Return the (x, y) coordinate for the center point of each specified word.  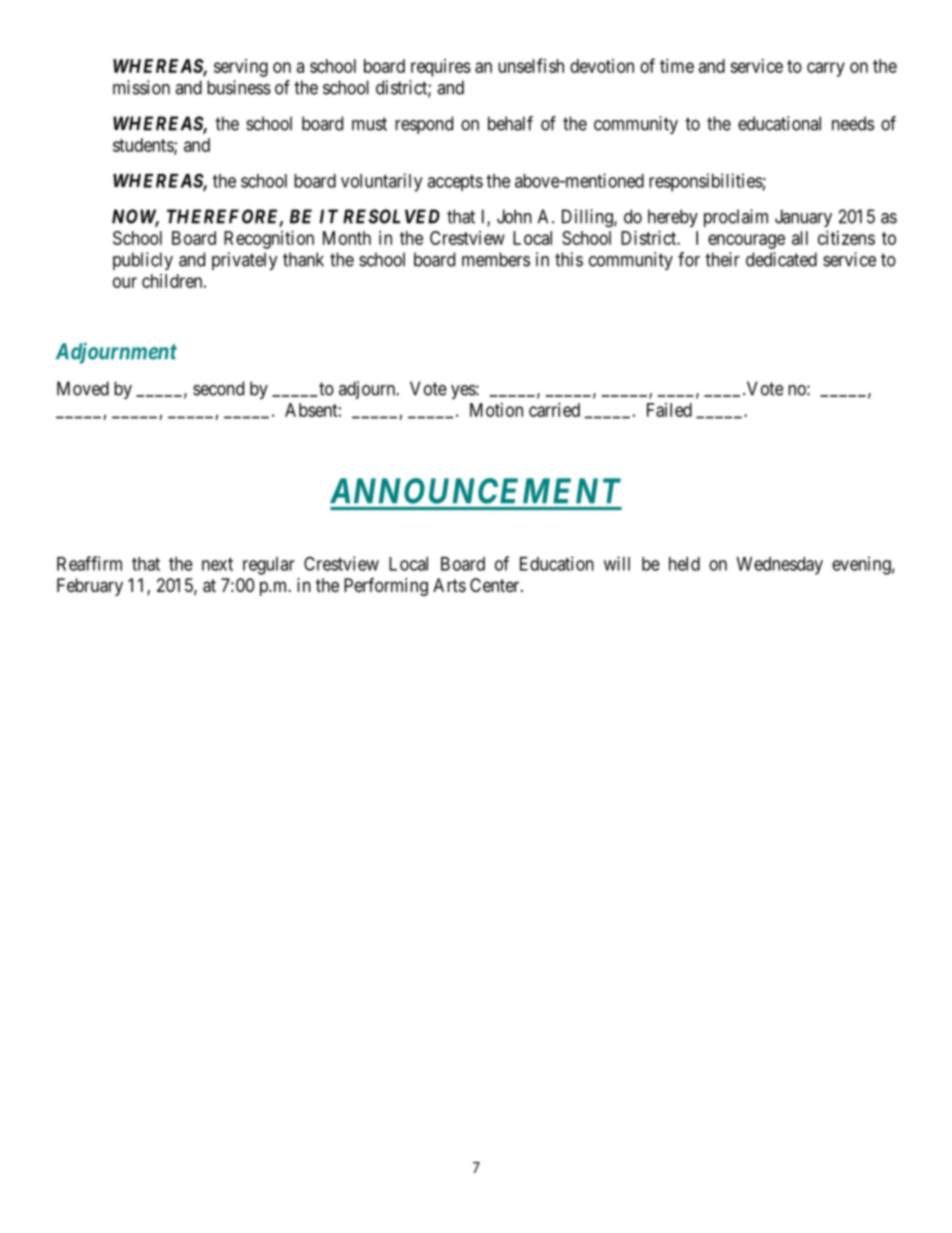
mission (141, 87)
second (218, 388)
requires (441, 68)
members (496, 259)
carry (826, 69)
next (217, 564)
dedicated (781, 259)
